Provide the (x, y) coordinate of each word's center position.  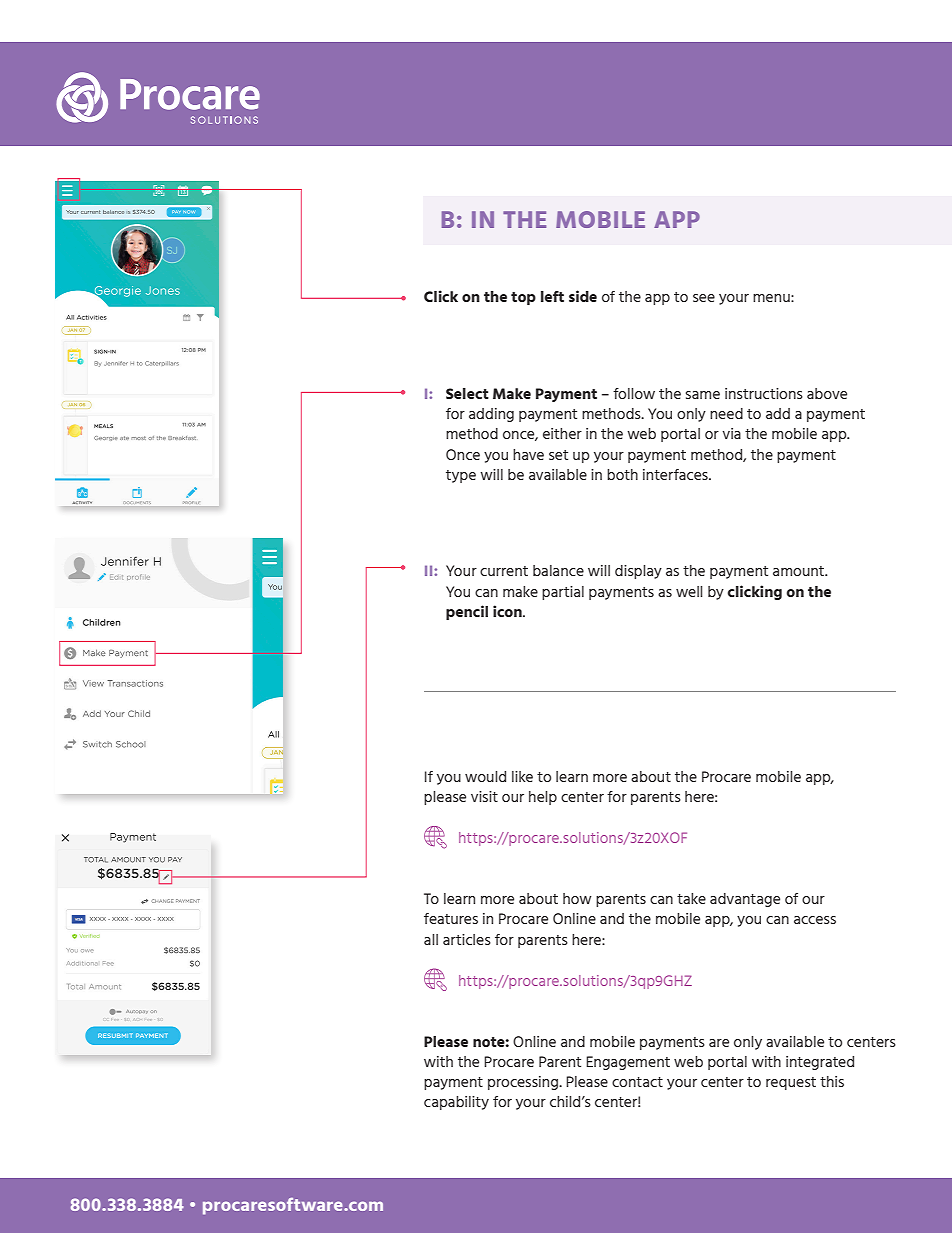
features (451, 918)
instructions (764, 393)
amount (799, 571)
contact (637, 1082)
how (577, 898)
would (485, 776)
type (461, 476)
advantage (745, 900)
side (583, 296)
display (638, 572)
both (622, 474)
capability (456, 1103)
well (689, 591)
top (523, 298)
